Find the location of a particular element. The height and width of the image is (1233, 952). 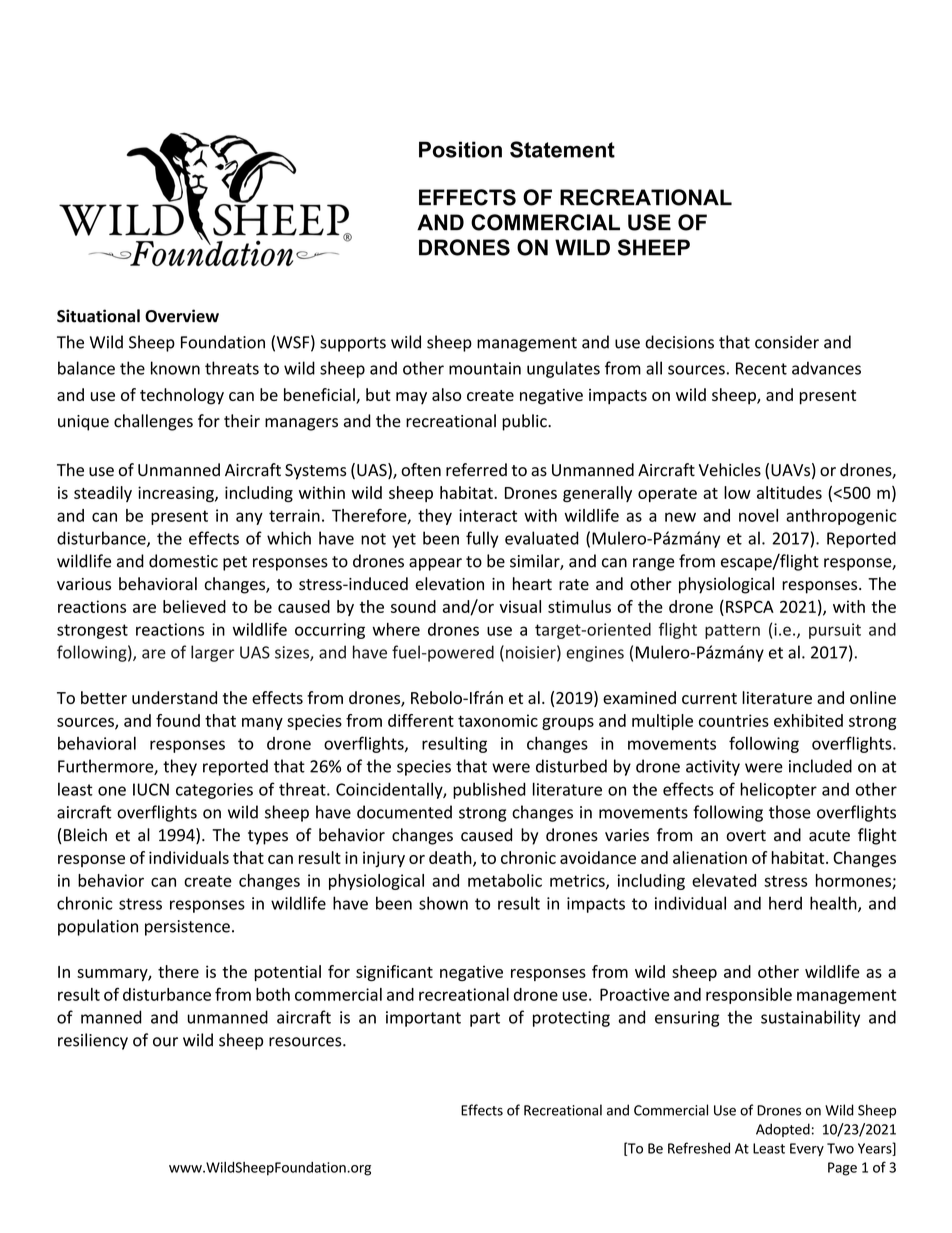

Overview is located at coordinates (182, 316).
